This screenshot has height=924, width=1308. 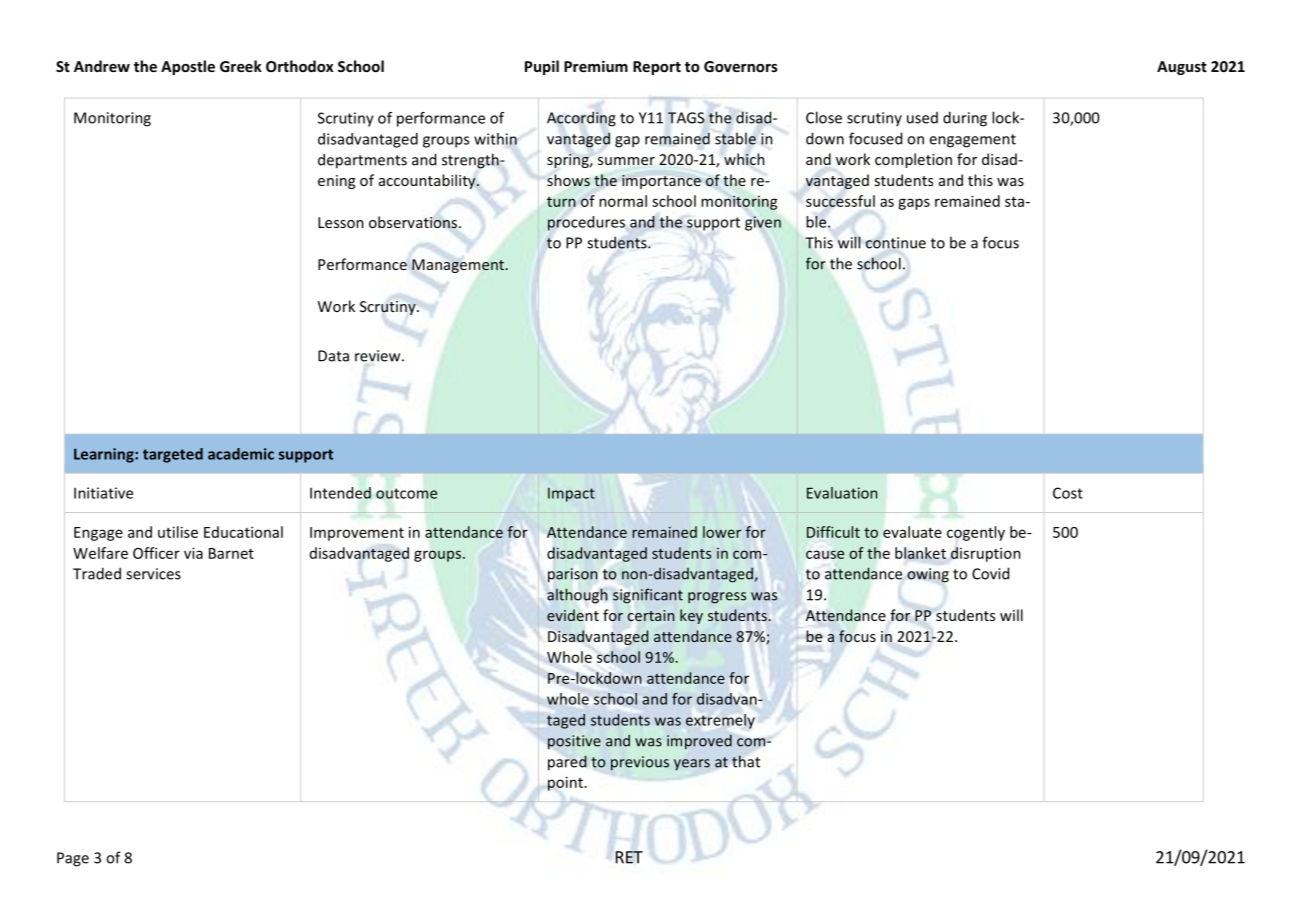 I want to click on targeted, so click(x=173, y=455).
